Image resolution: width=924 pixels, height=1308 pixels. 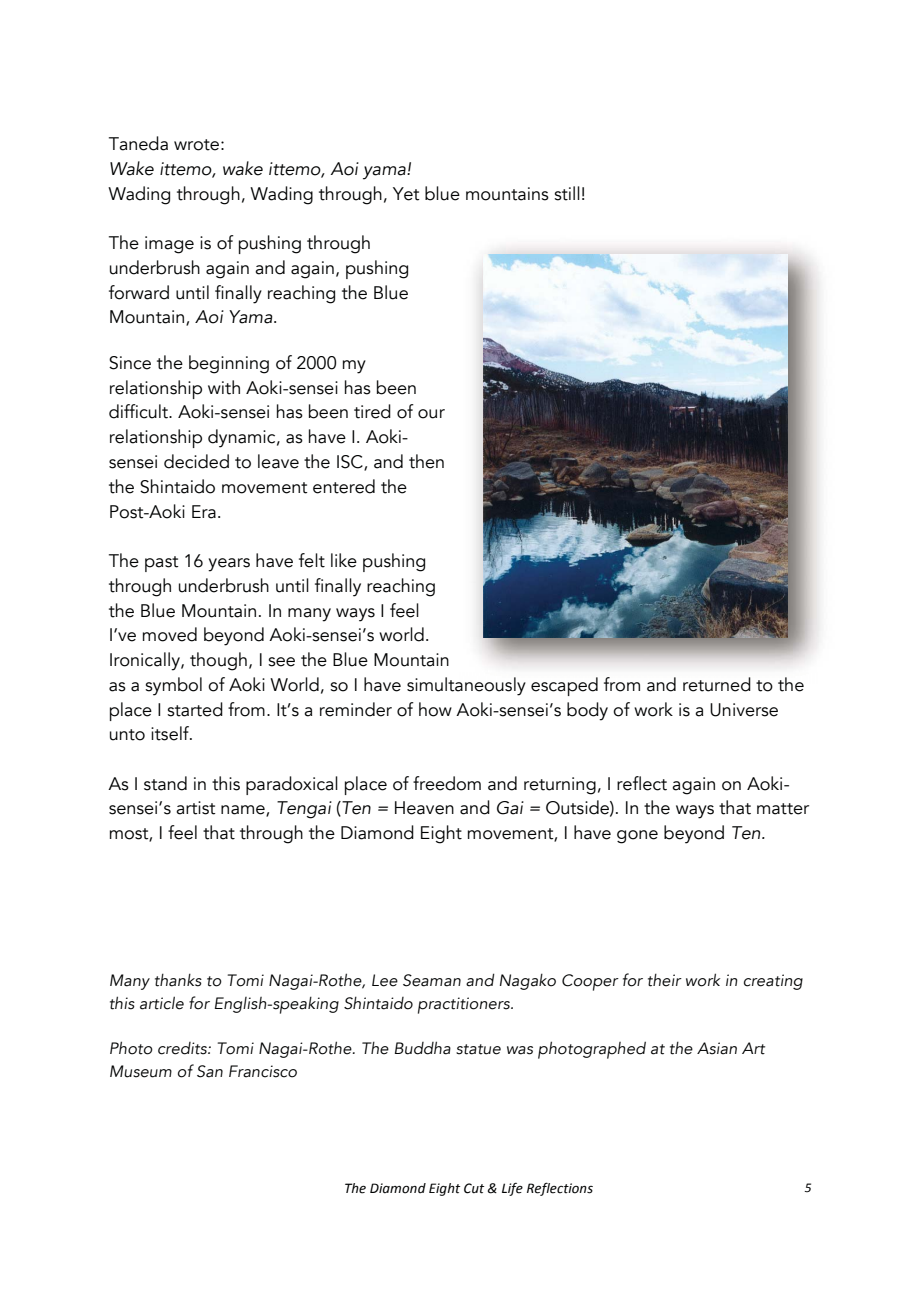 What do you see at coordinates (170, 634) in the screenshot?
I see `moved` at bounding box center [170, 634].
